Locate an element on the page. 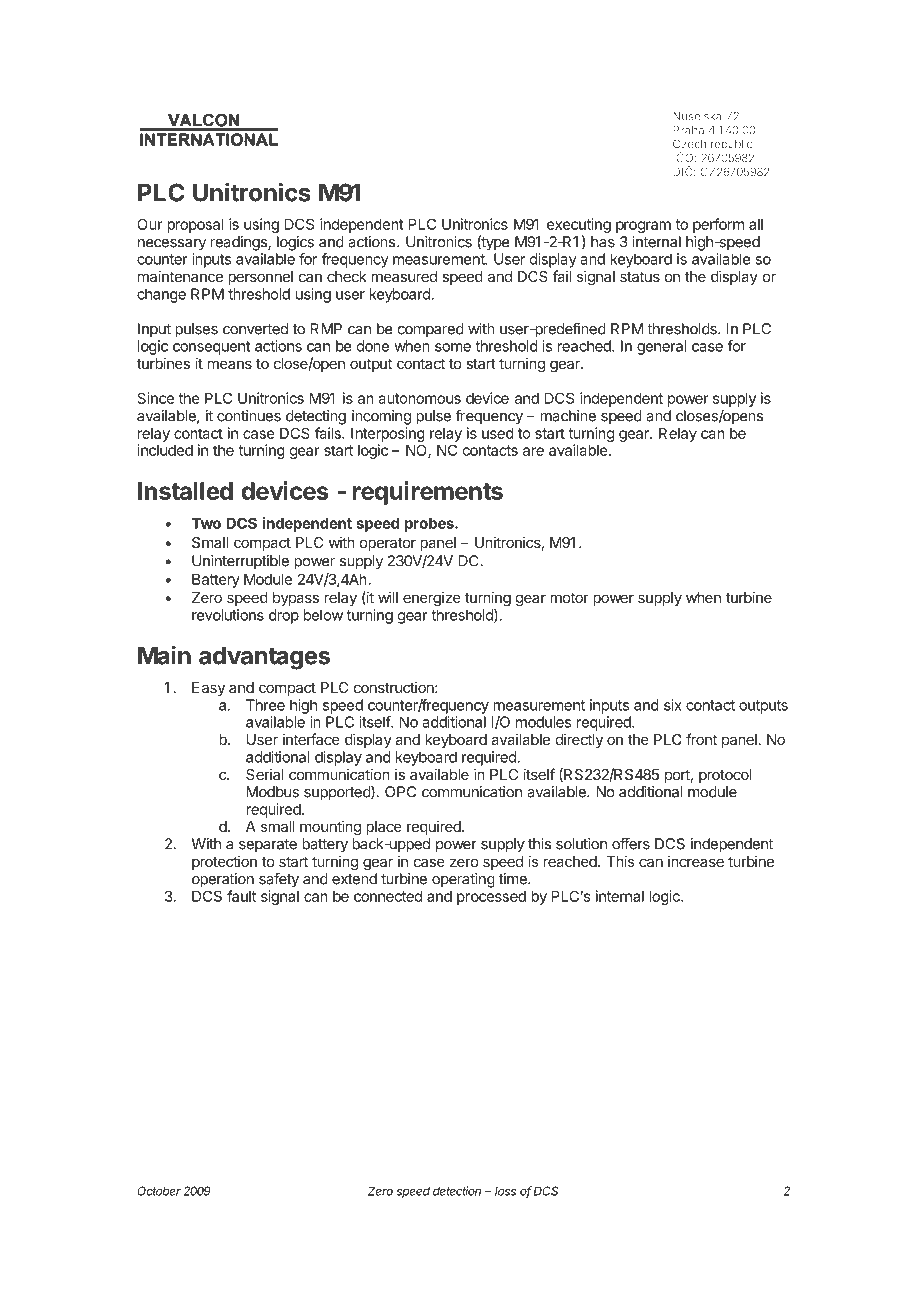  proposal is located at coordinates (195, 225).
